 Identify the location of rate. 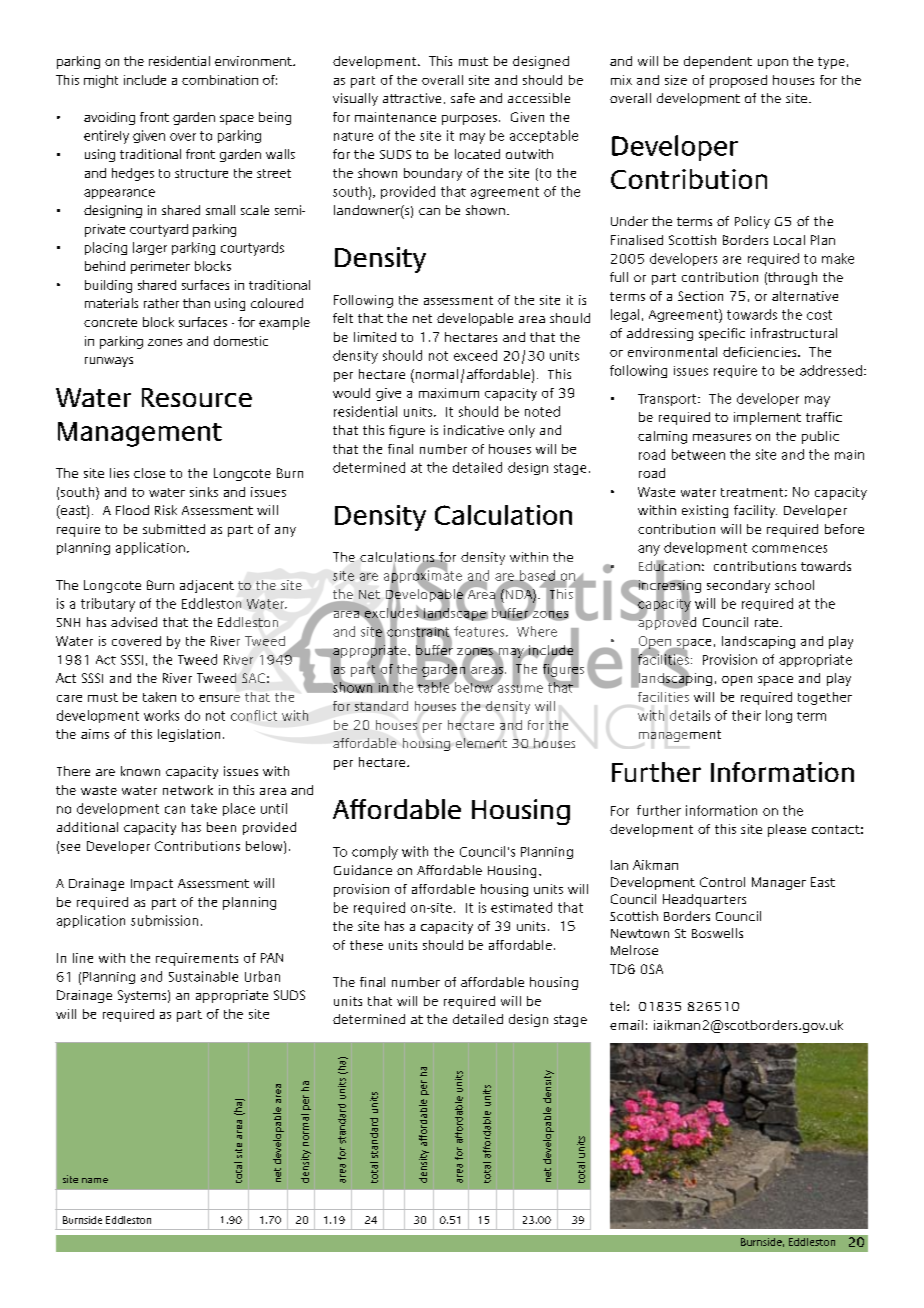
(766, 622).
